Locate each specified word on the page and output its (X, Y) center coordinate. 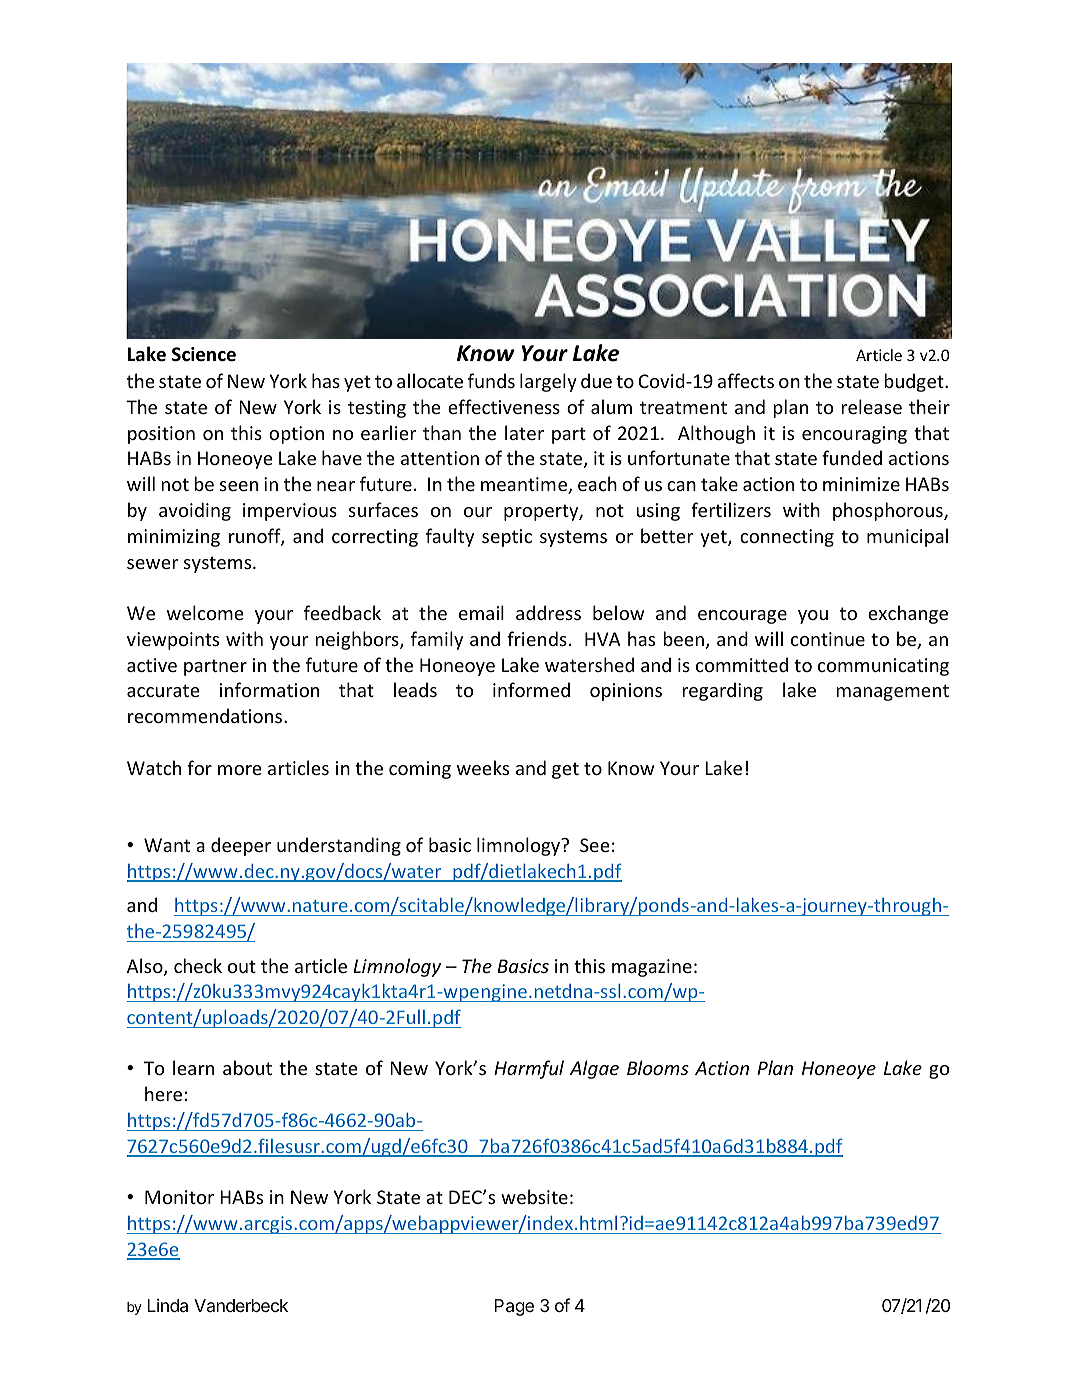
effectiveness (504, 406)
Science (204, 354)
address (548, 612)
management (893, 692)
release (872, 406)
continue (828, 639)
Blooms (658, 1067)
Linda (167, 1306)
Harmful (529, 1069)
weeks (483, 767)
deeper (241, 846)
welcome (205, 612)
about (247, 1067)
